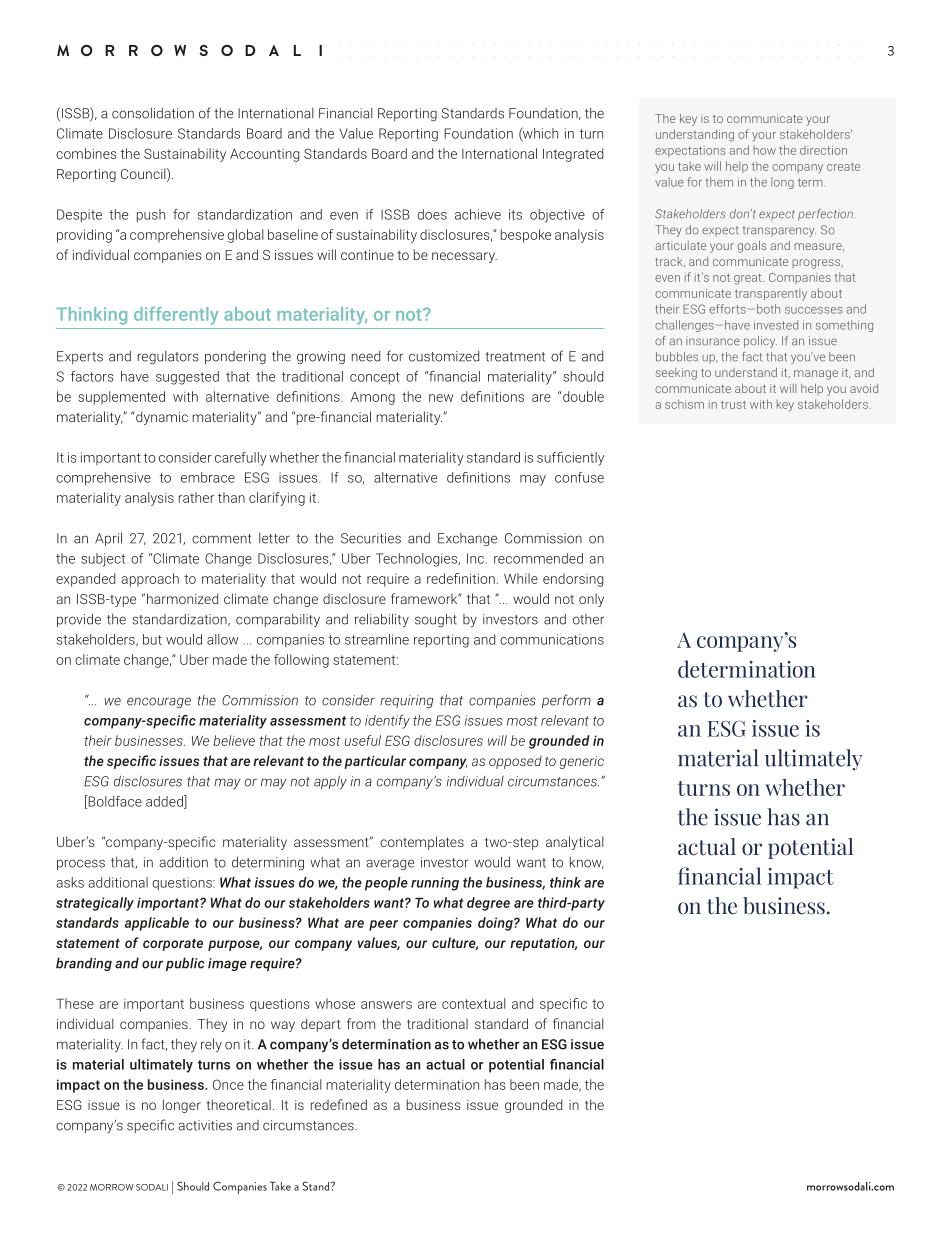 The image size is (952, 1233). I want to click on degree, so click(488, 904).
